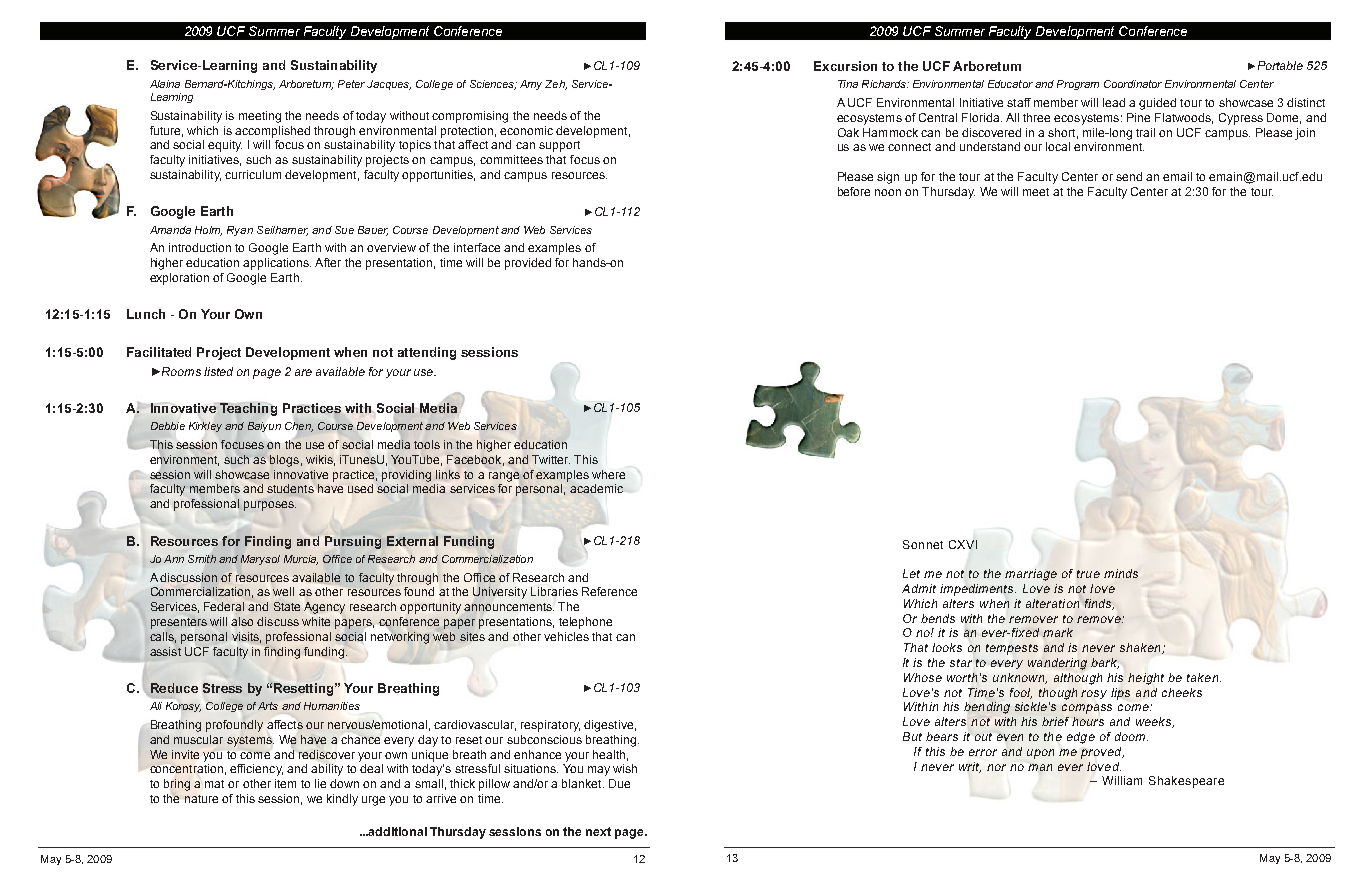  What do you see at coordinates (551, 459) in the screenshot?
I see `Twitter` at bounding box center [551, 459].
